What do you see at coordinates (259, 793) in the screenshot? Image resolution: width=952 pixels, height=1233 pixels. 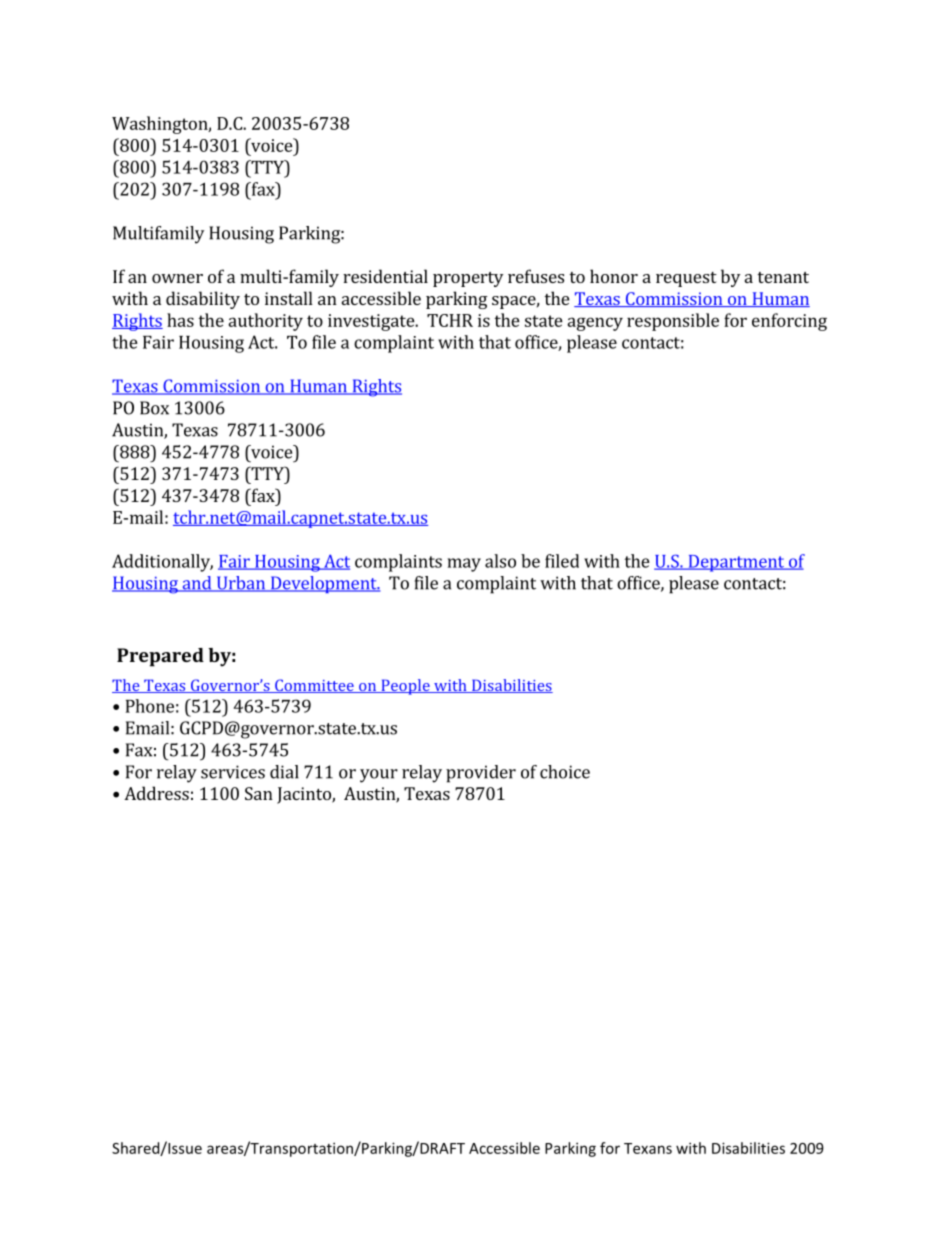 I see `San` at bounding box center [259, 793].
